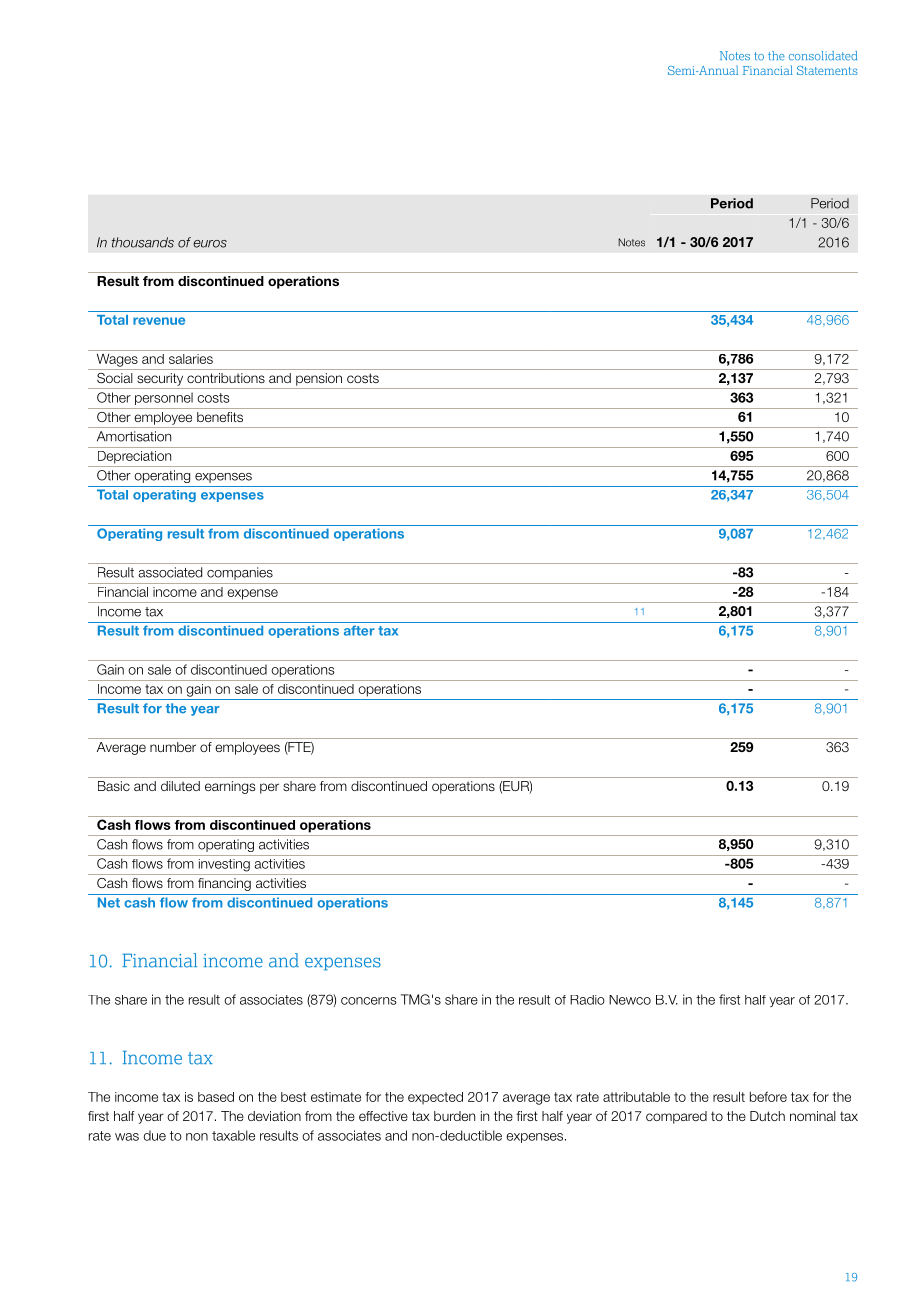 The image size is (924, 1308). Describe the element at coordinates (216, 1097) in the document. I see `based` at that location.
